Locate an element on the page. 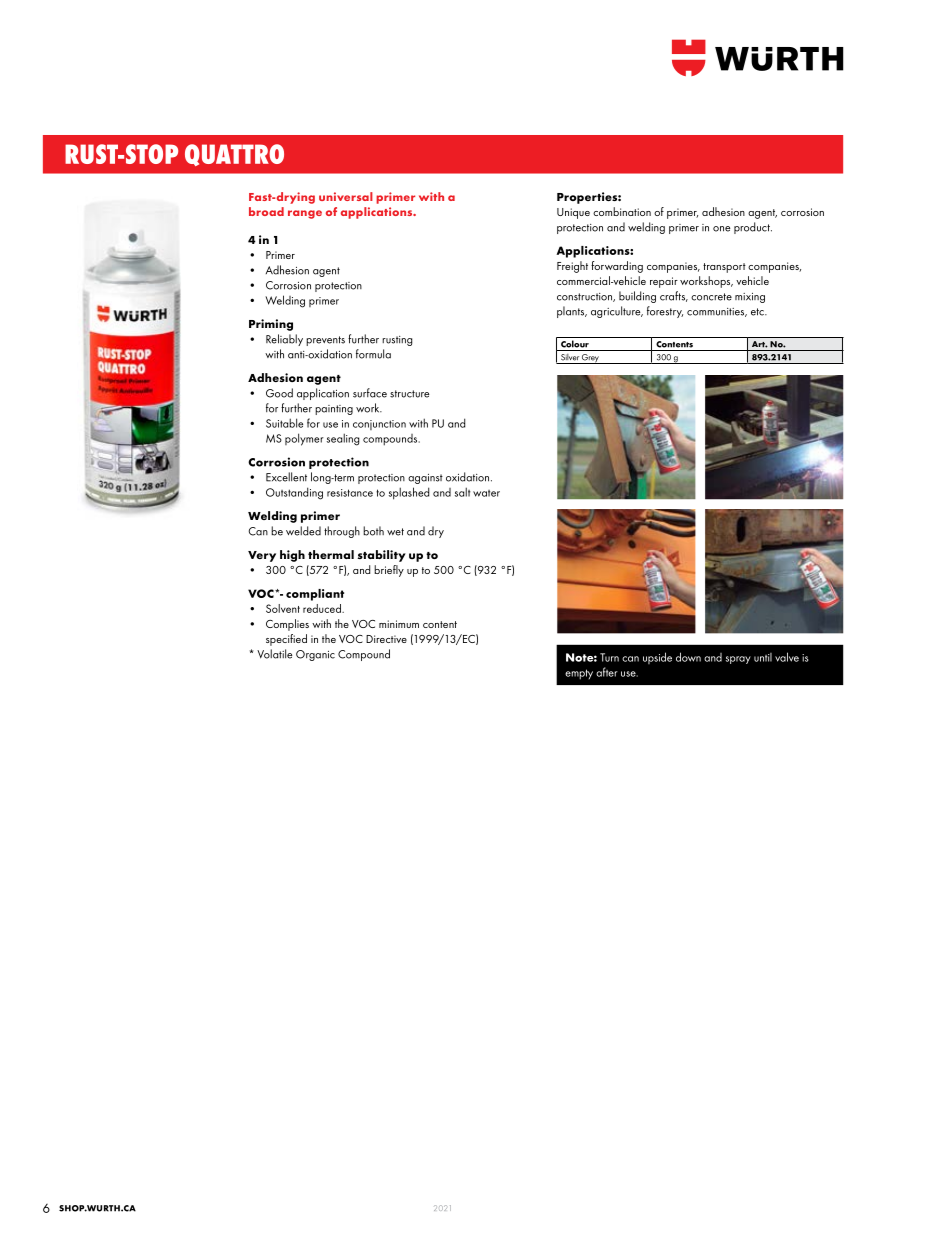 This page has width=952, height=1238. one is located at coordinates (721, 229).
